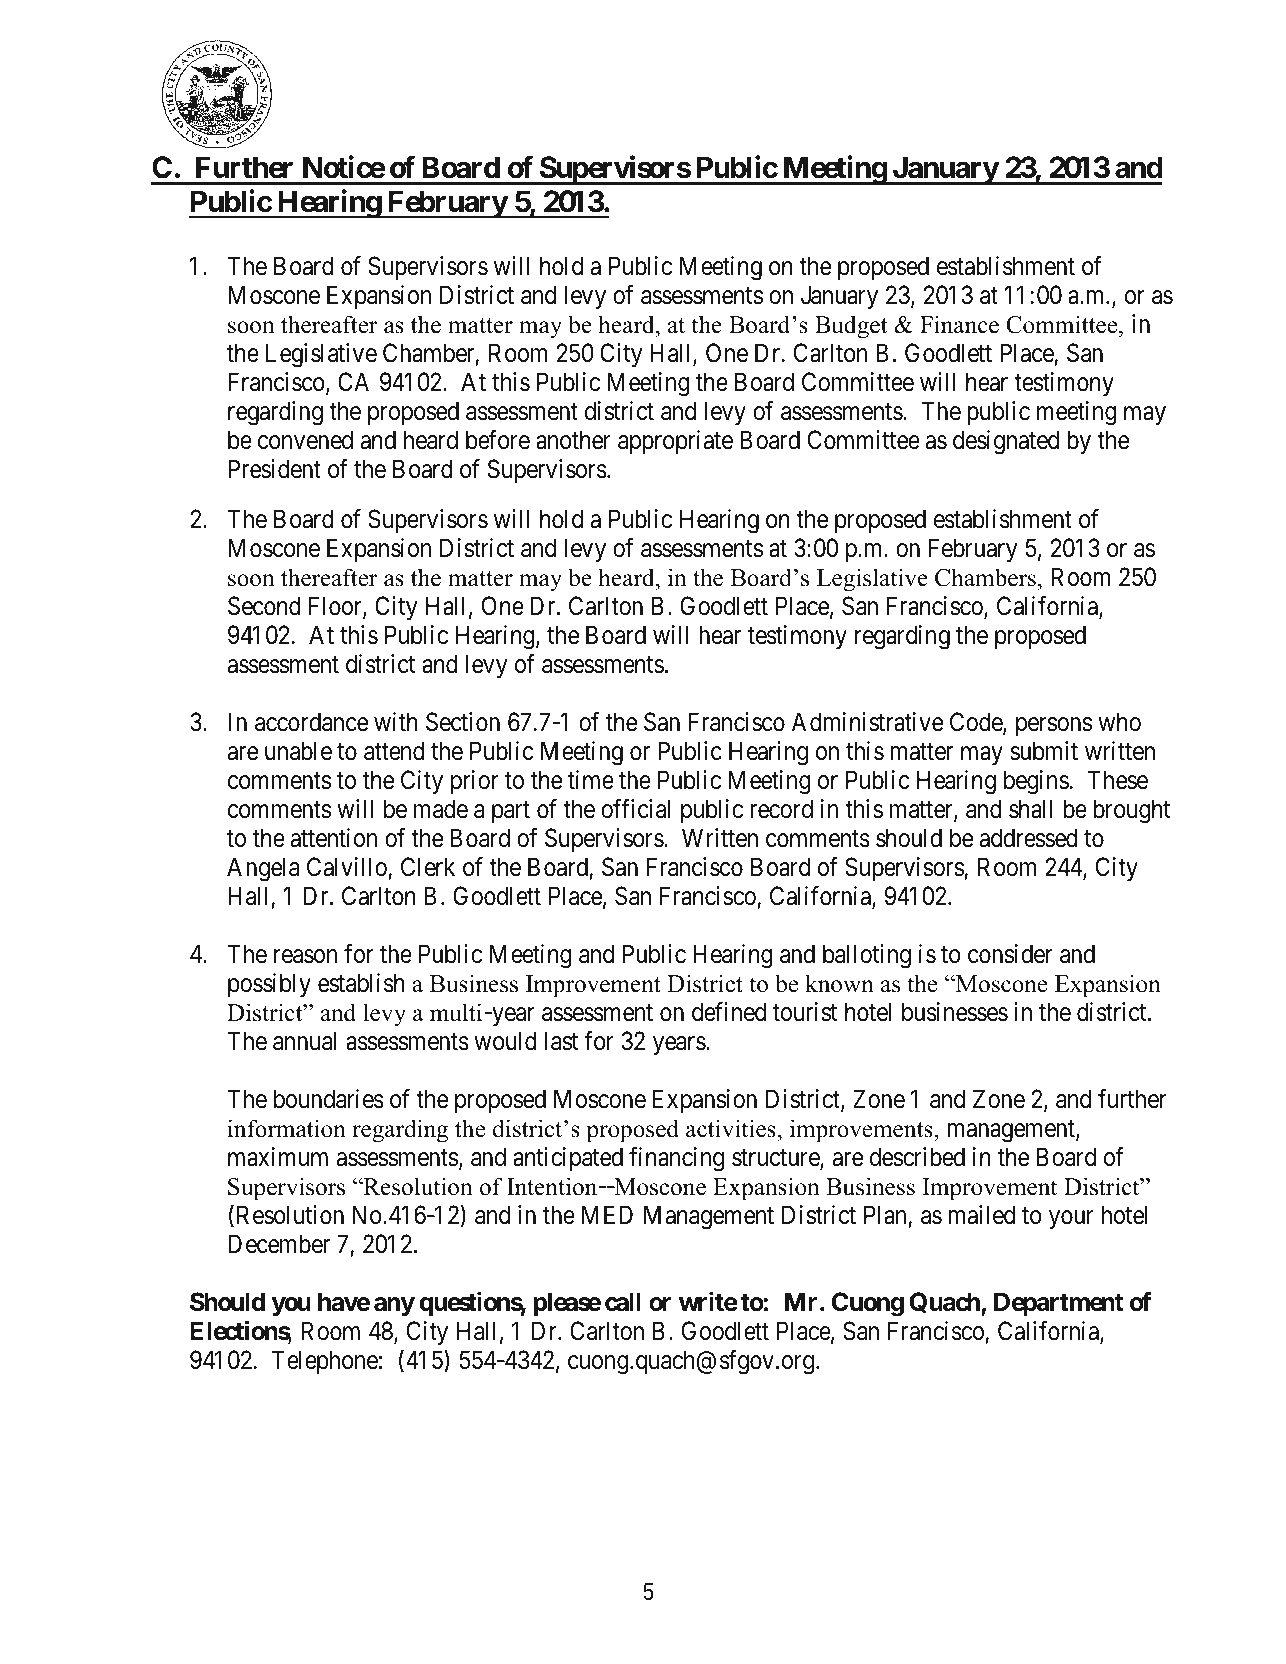 This screenshot has height=1664, width=1286. I want to click on boundaries, so click(329, 1099).
